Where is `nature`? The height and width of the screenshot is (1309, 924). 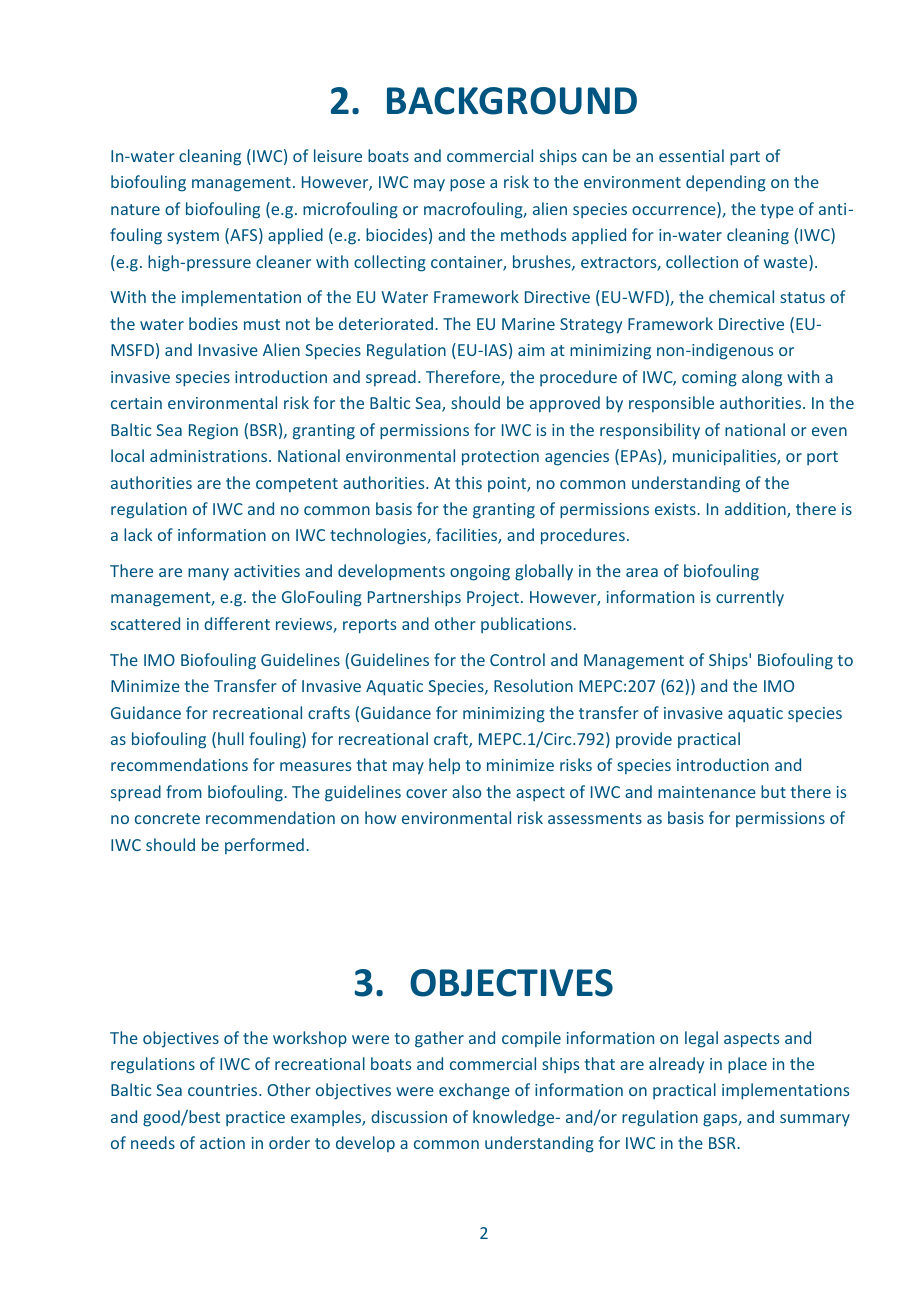
nature is located at coordinates (135, 209).
